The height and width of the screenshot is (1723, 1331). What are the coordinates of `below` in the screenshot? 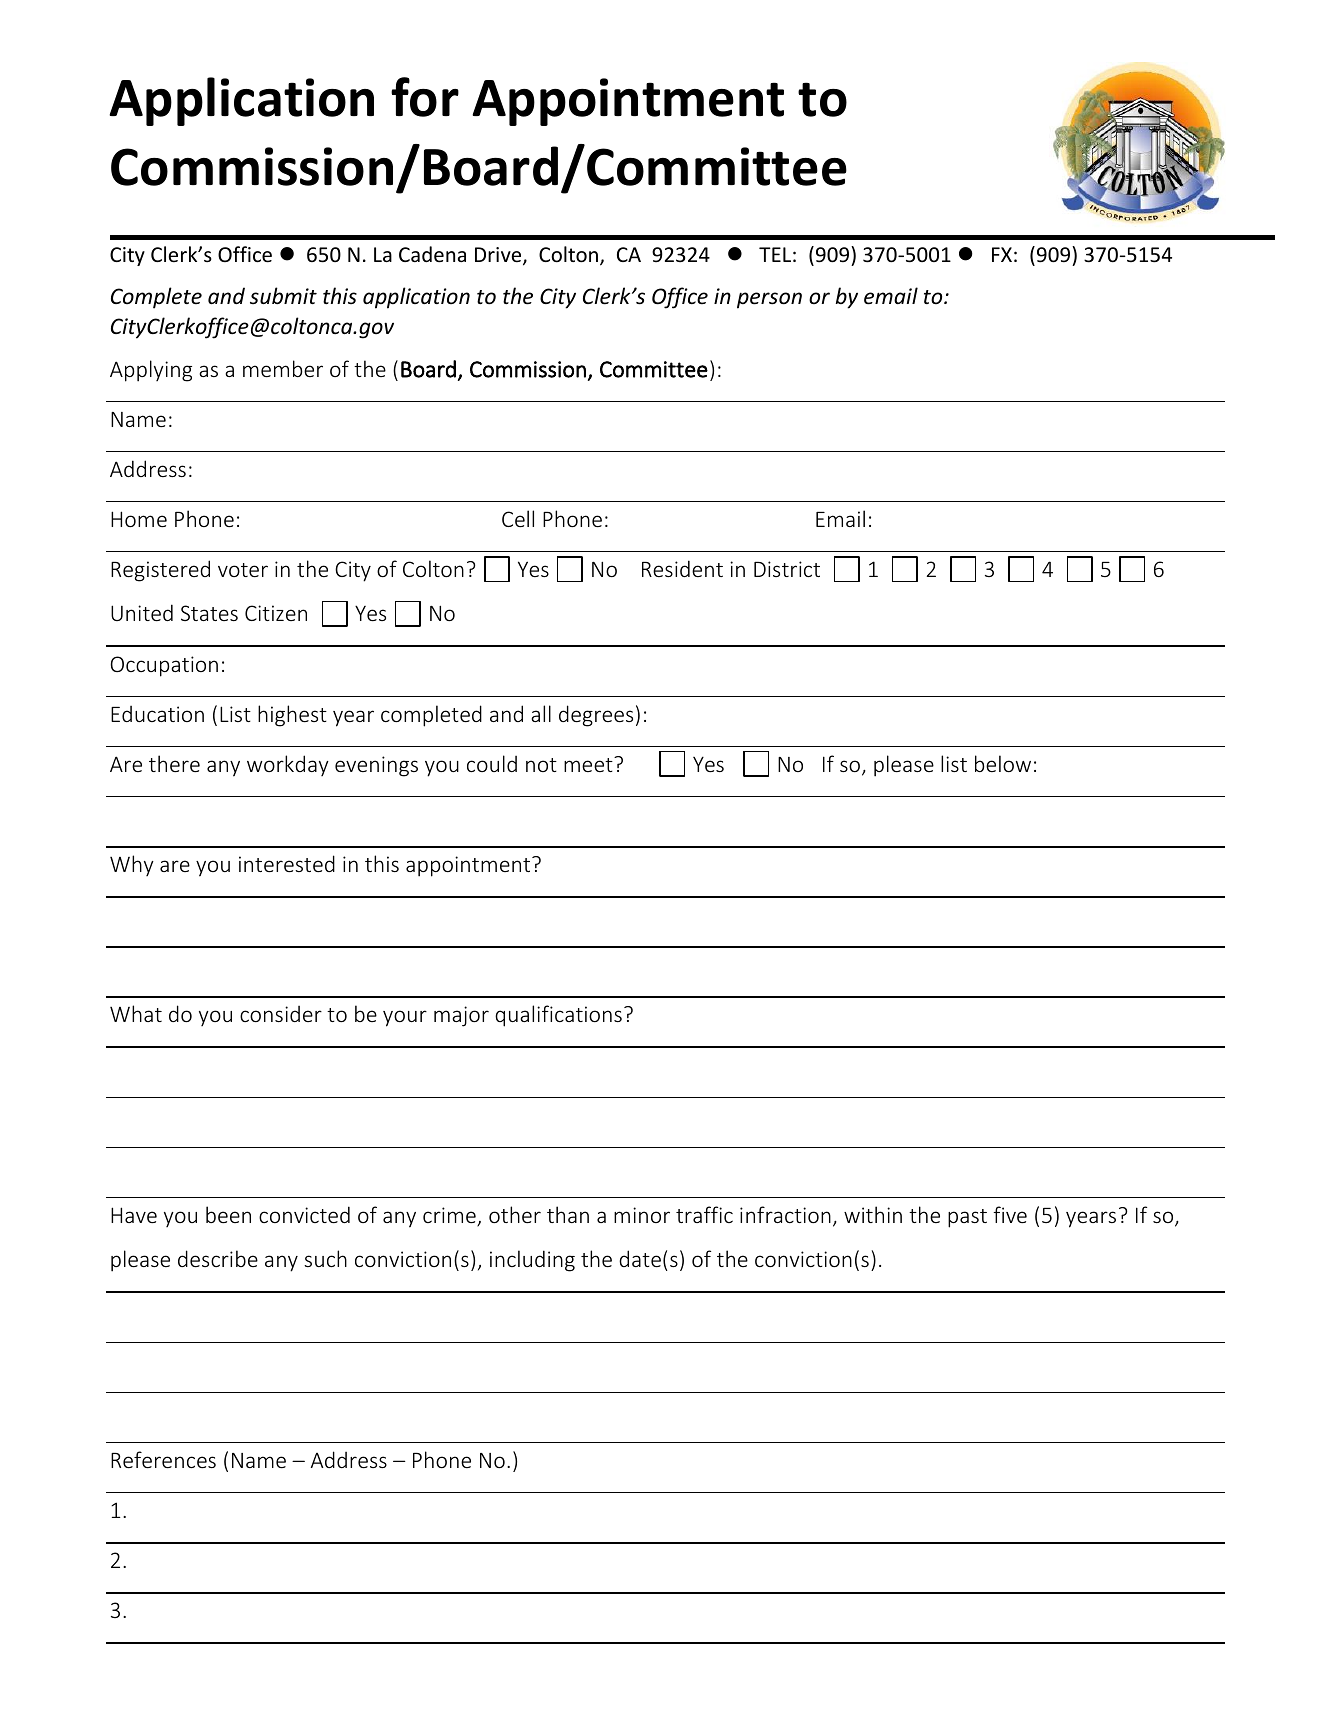 It's located at (1003, 763).
